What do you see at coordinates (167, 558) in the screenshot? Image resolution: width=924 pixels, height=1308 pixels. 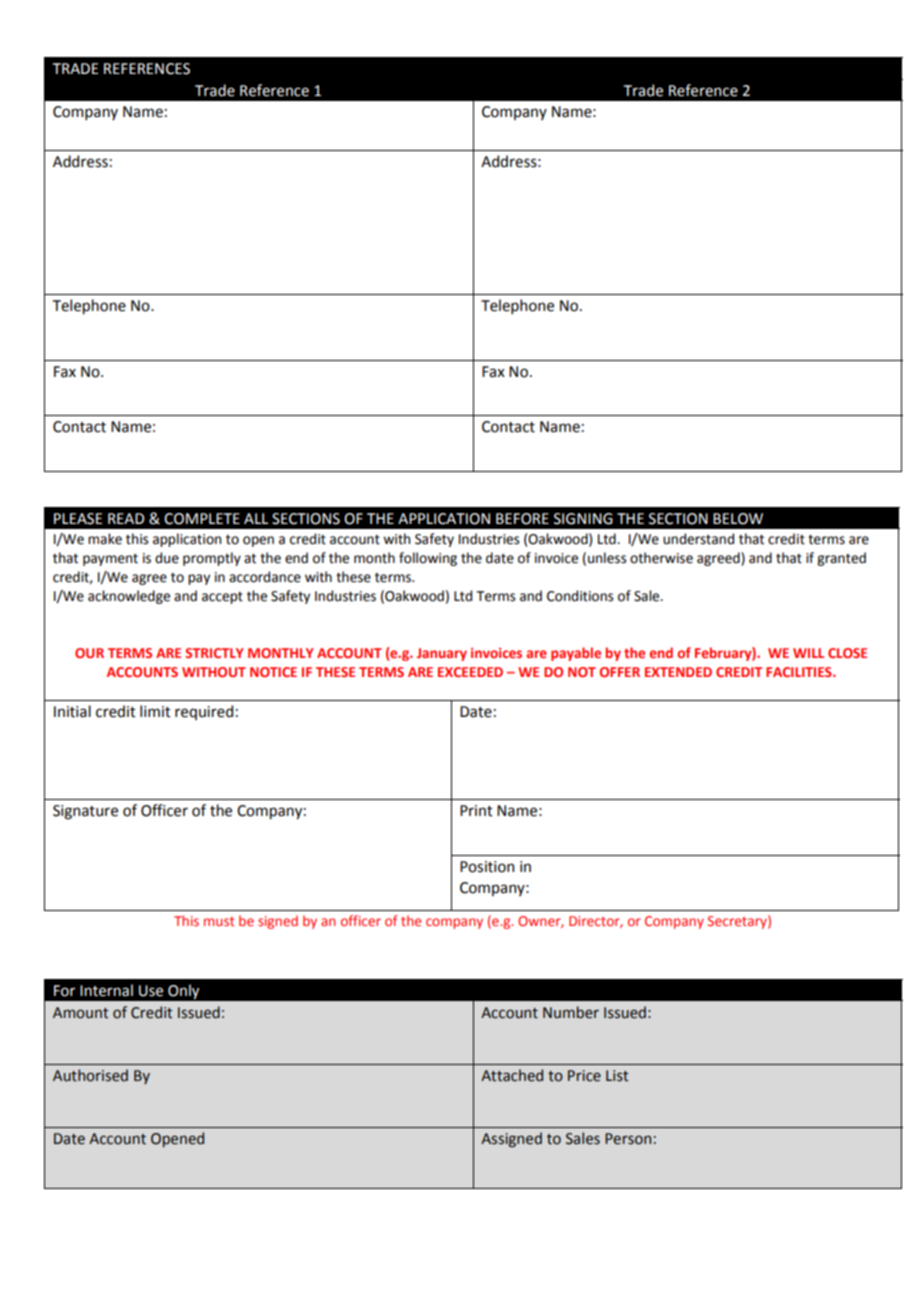 I see `due` at bounding box center [167, 558].
